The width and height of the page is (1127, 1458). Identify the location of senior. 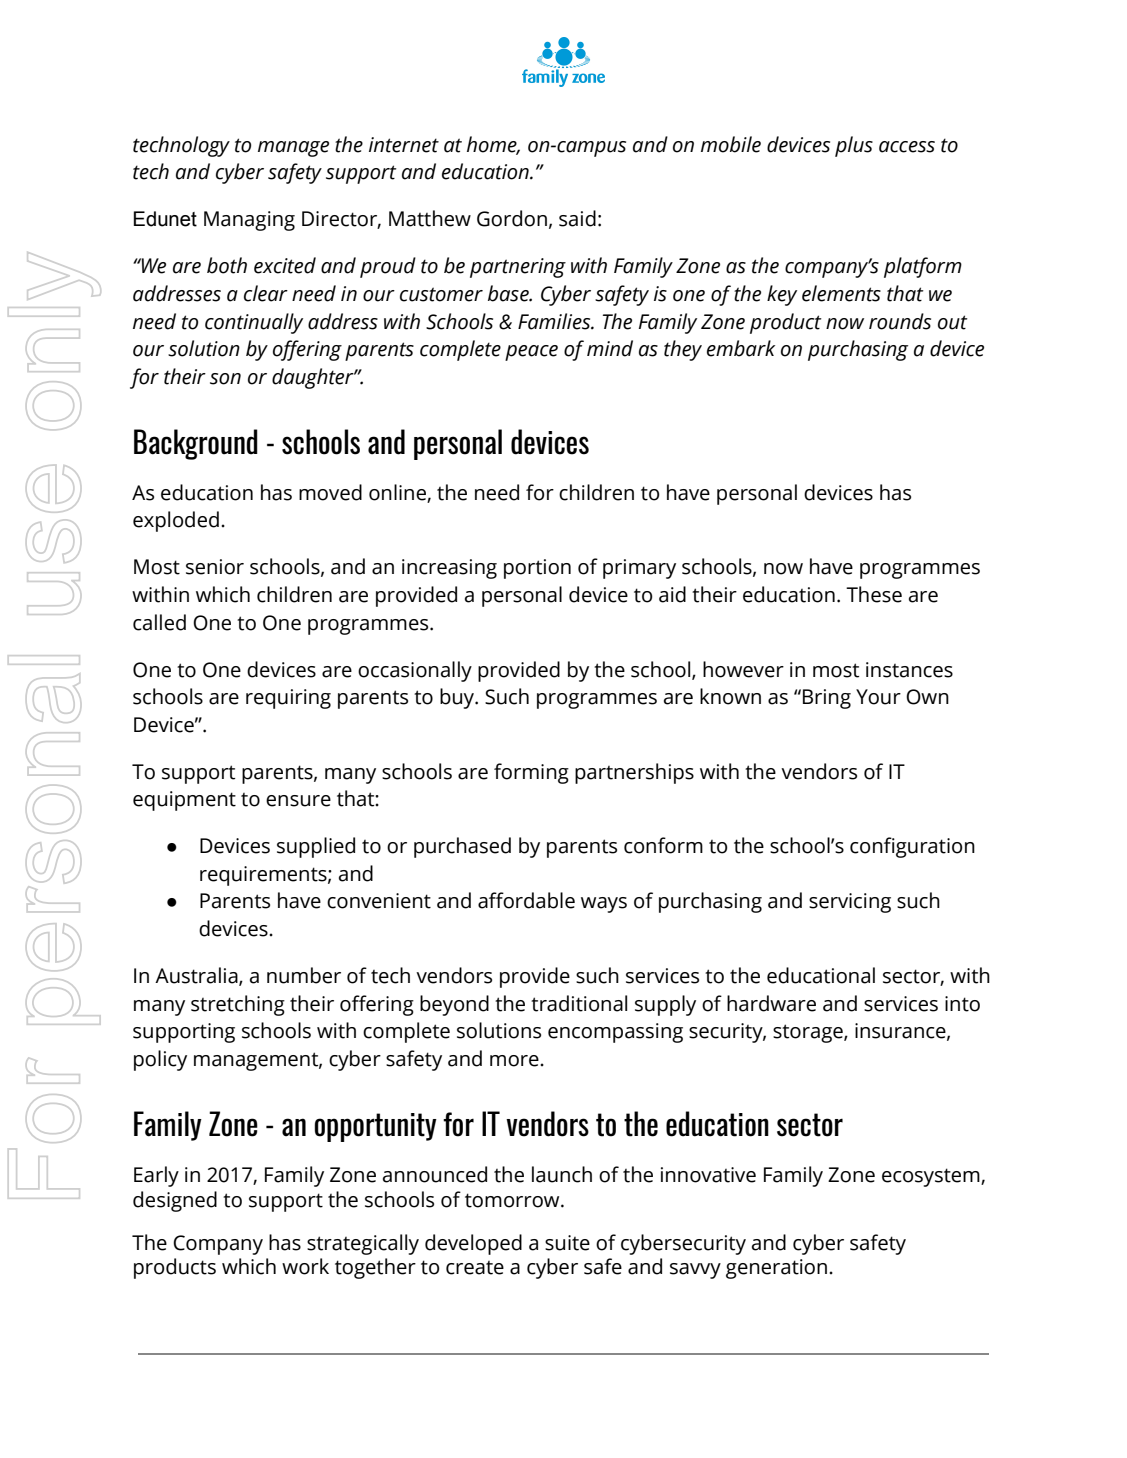
(215, 567).
